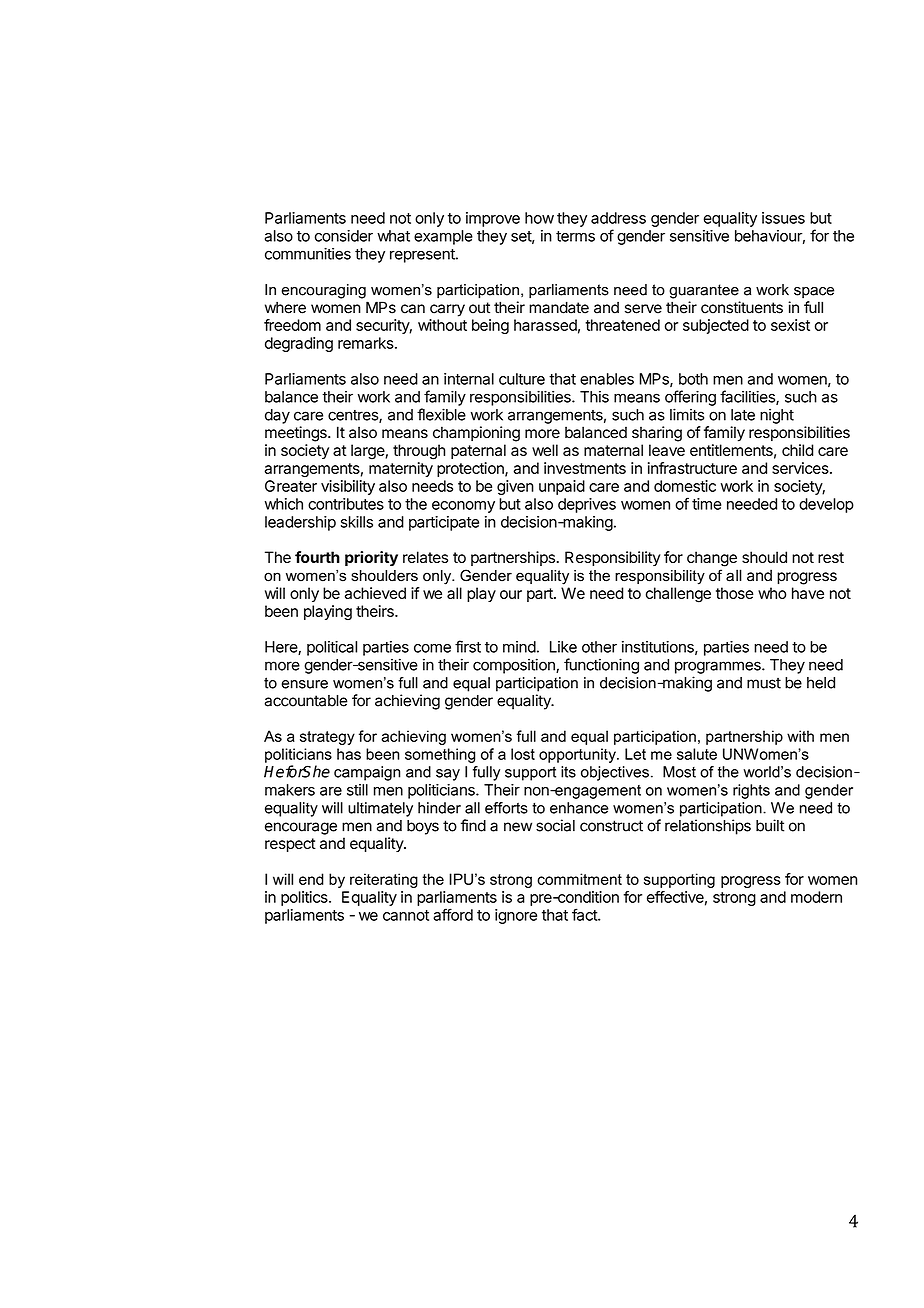 The image size is (924, 1308). What do you see at coordinates (371, 558) in the image?
I see `priority` at bounding box center [371, 558].
